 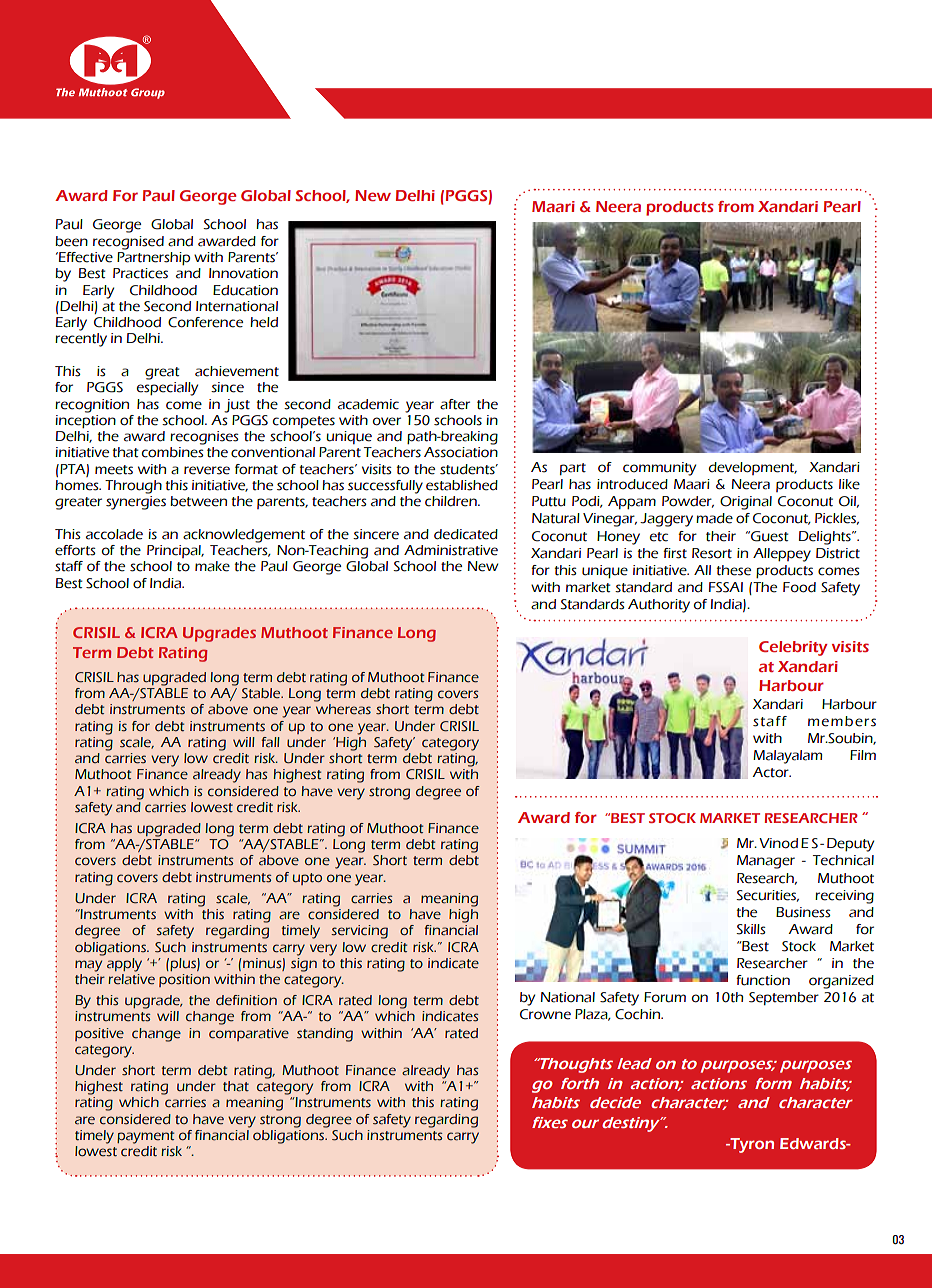 I want to click on whereas, so click(x=343, y=709).
